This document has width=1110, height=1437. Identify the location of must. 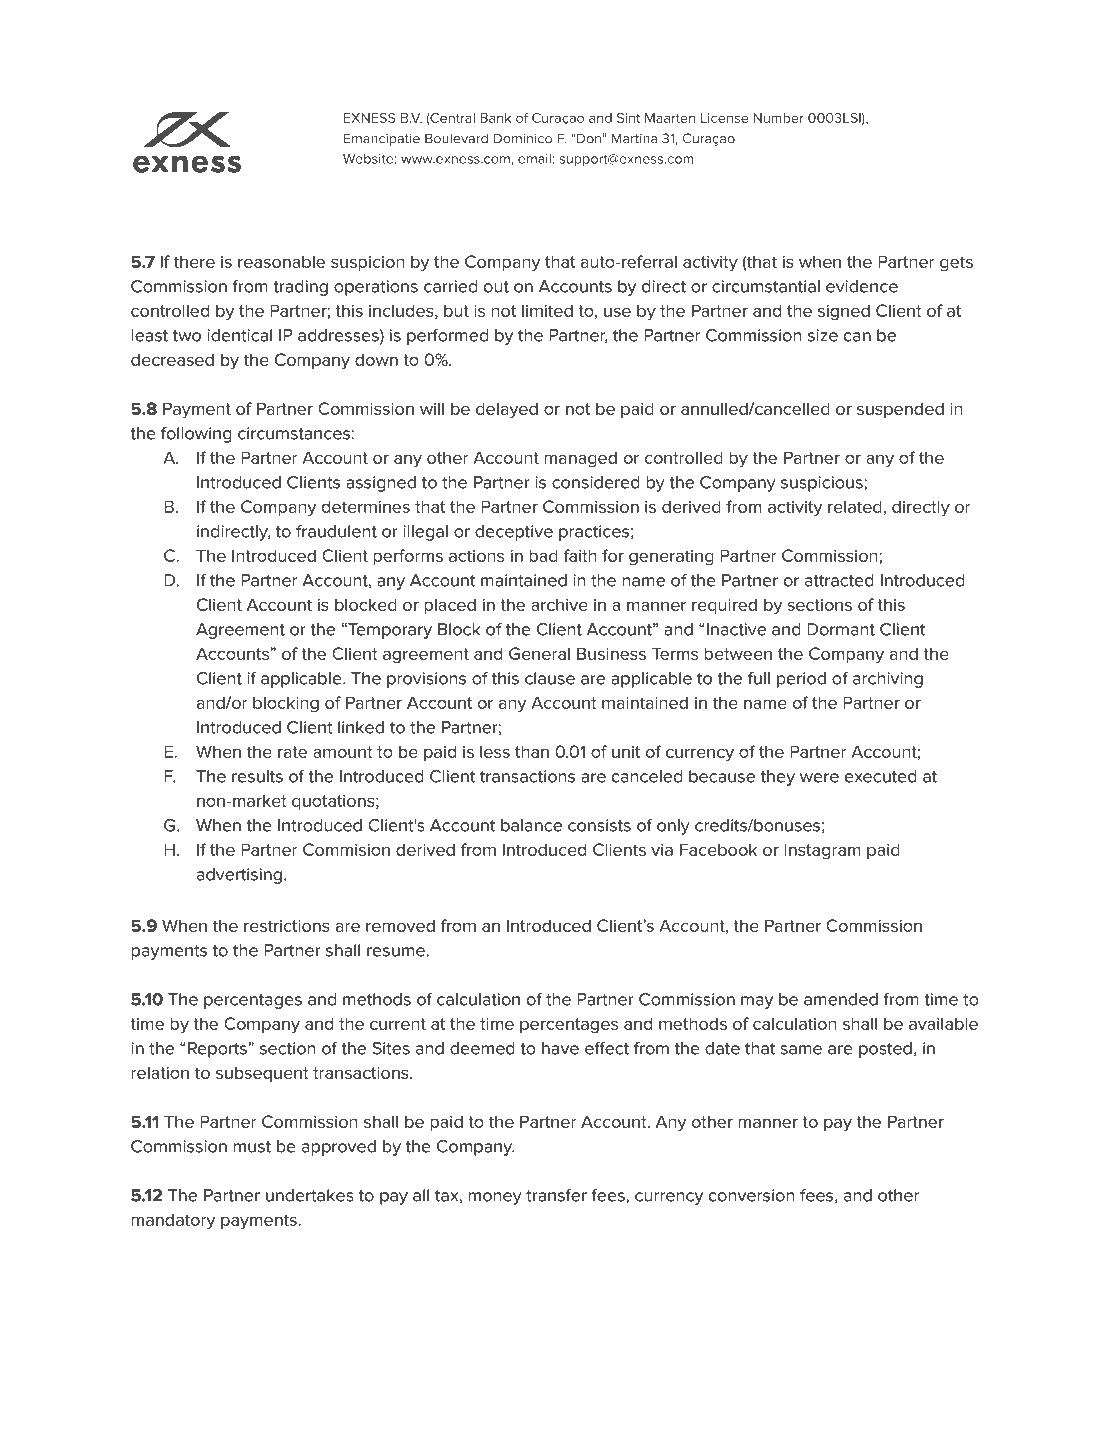
(252, 1147).
